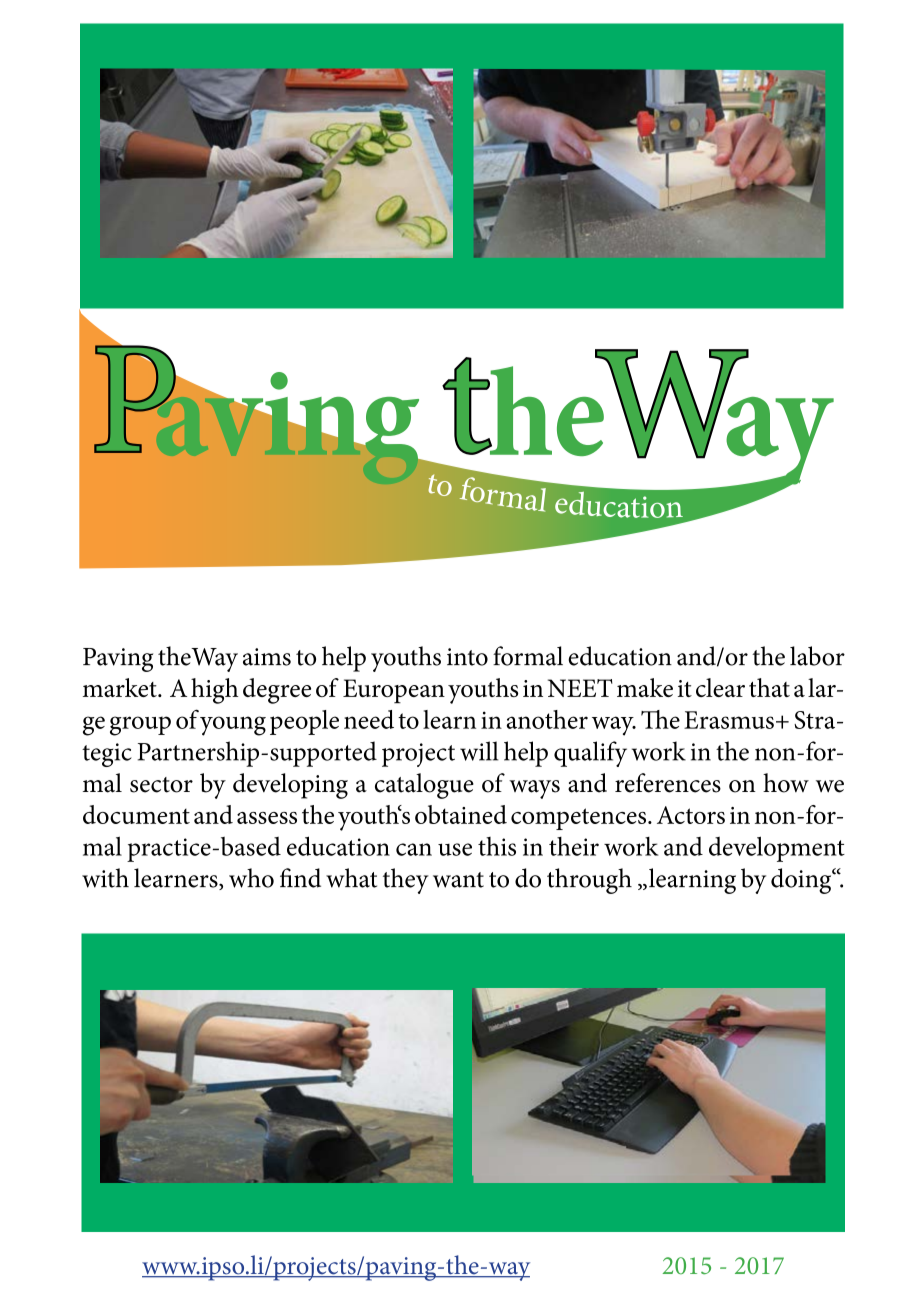  I want to click on will, so click(479, 751).
